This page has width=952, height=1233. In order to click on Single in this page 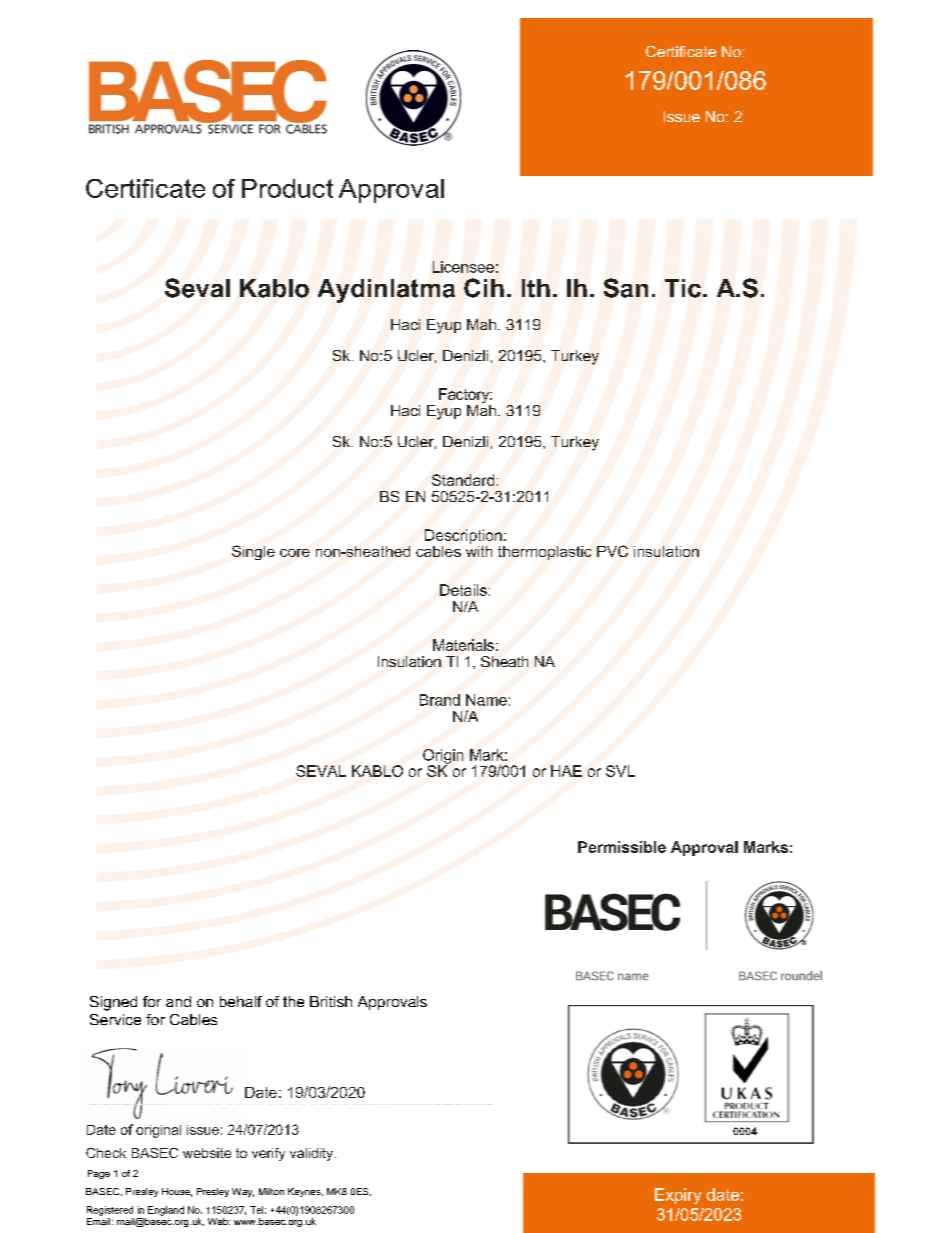, I will do `click(253, 552)`.
